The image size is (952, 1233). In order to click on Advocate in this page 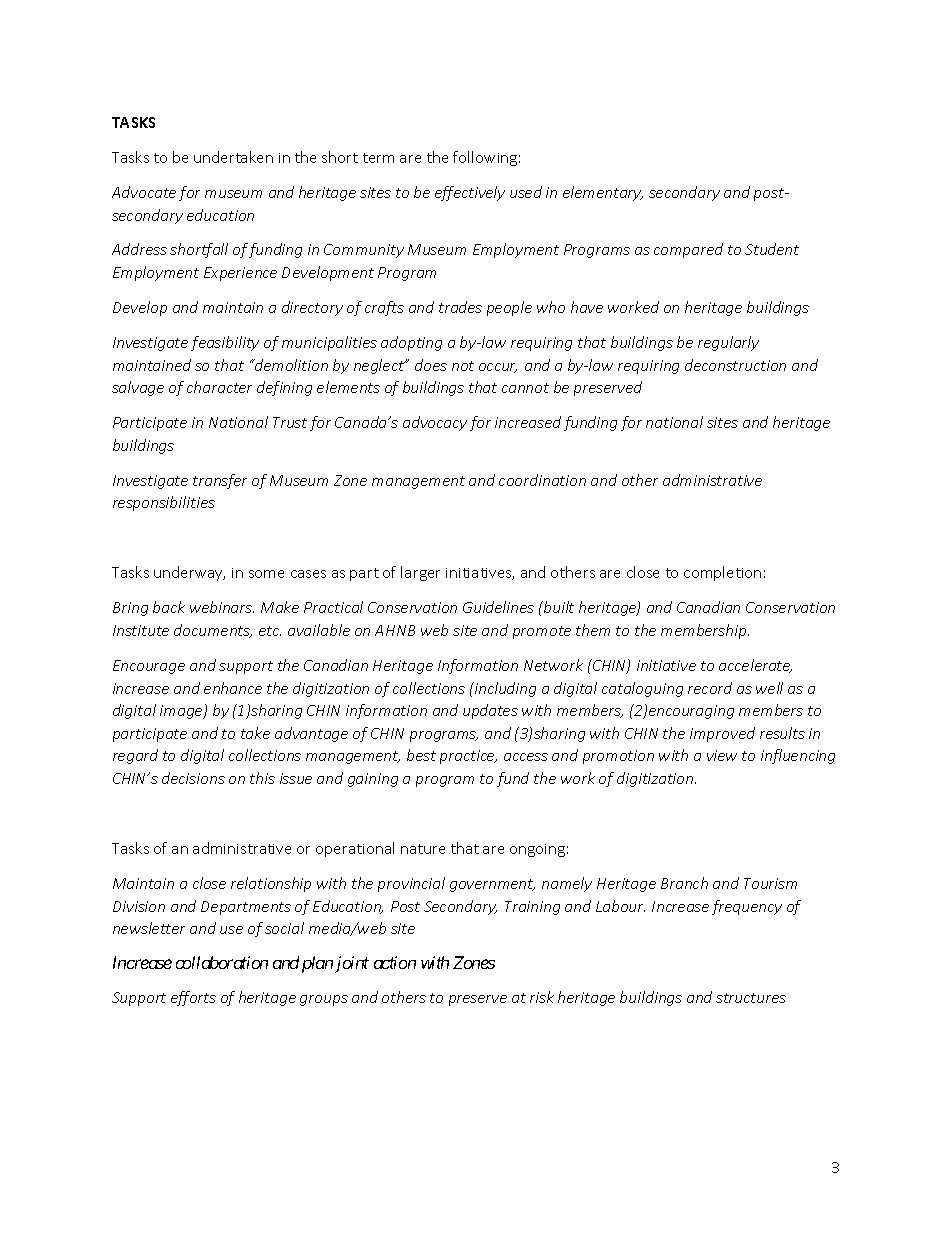, I will do `click(144, 192)`.
